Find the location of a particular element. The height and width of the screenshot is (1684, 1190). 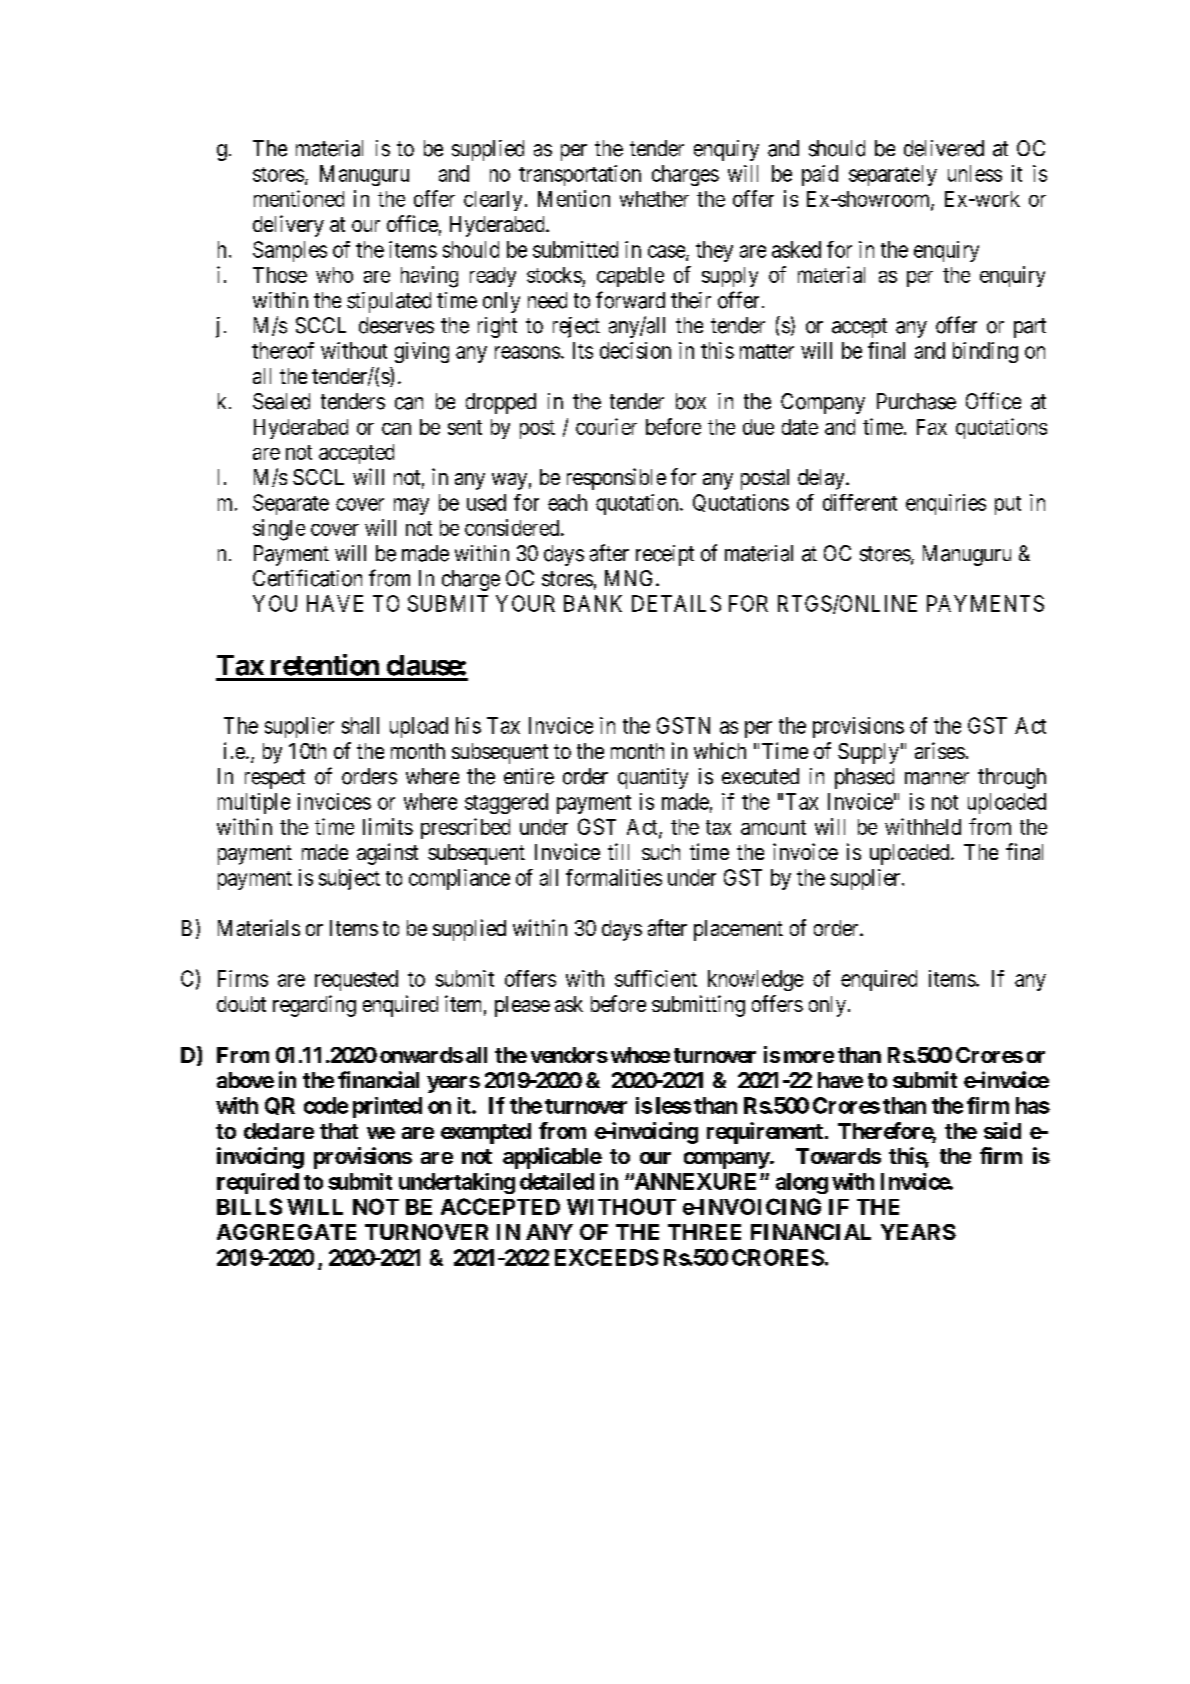

delivery is located at coordinates (288, 226).
